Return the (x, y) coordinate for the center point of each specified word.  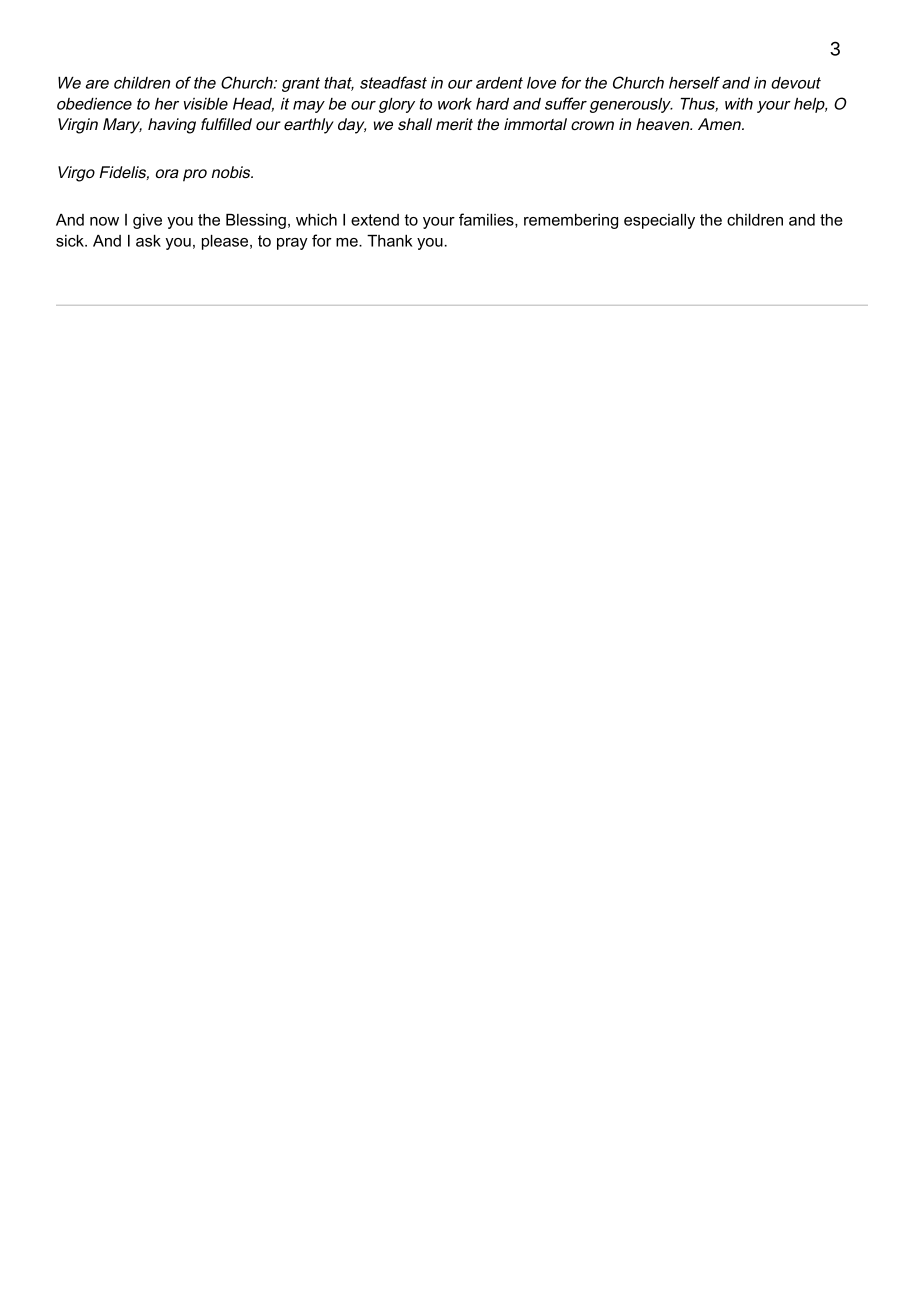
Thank (390, 241)
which (316, 220)
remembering (571, 221)
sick (71, 241)
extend (375, 220)
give (147, 221)
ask (148, 241)
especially (659, 221)
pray (292, 244)
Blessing (256, 221)
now (104, 221)
